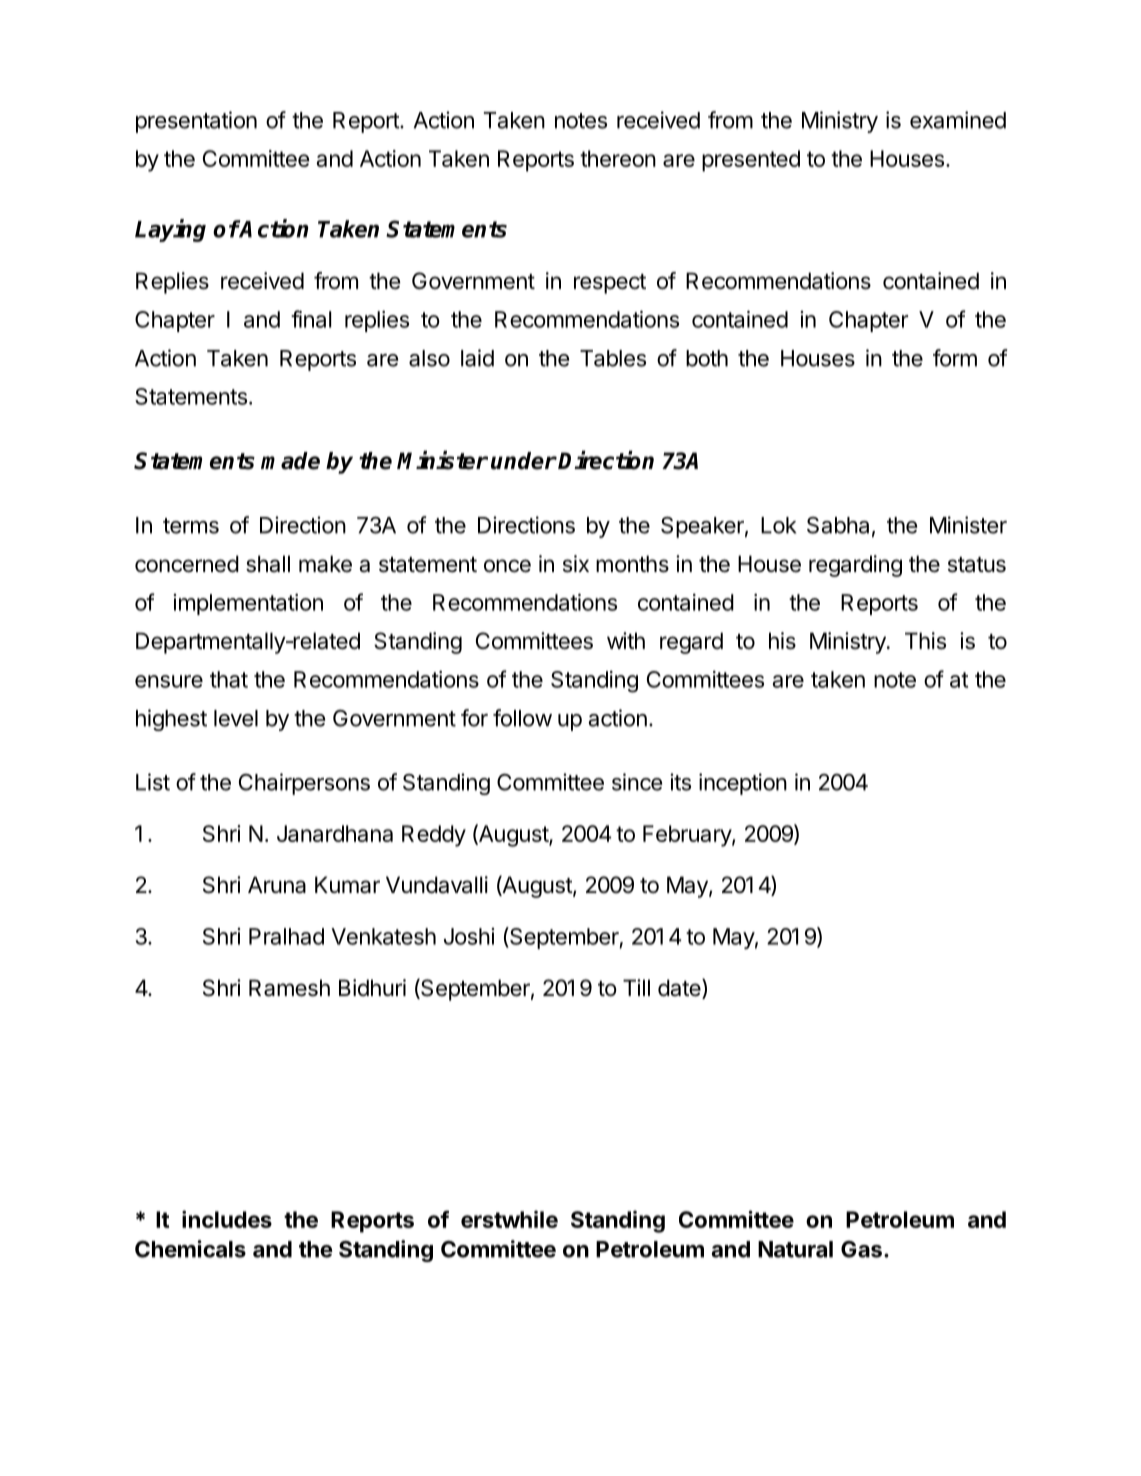 This image has height=1476, width=1141. I want to click on that, so click(229, 679).
